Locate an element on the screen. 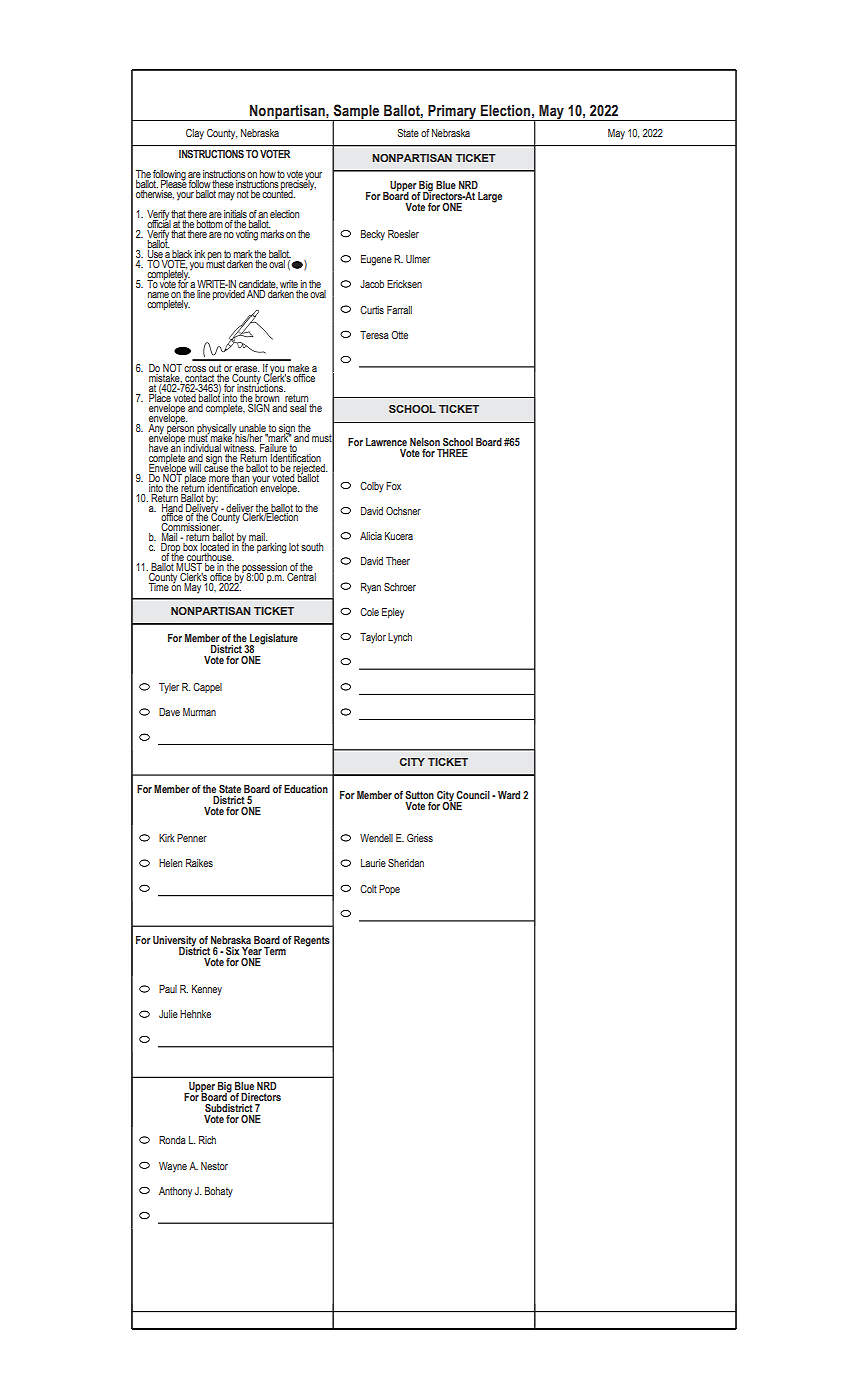 The image size is (868, 1399). Teresa is located at coordinates (374, 335).
